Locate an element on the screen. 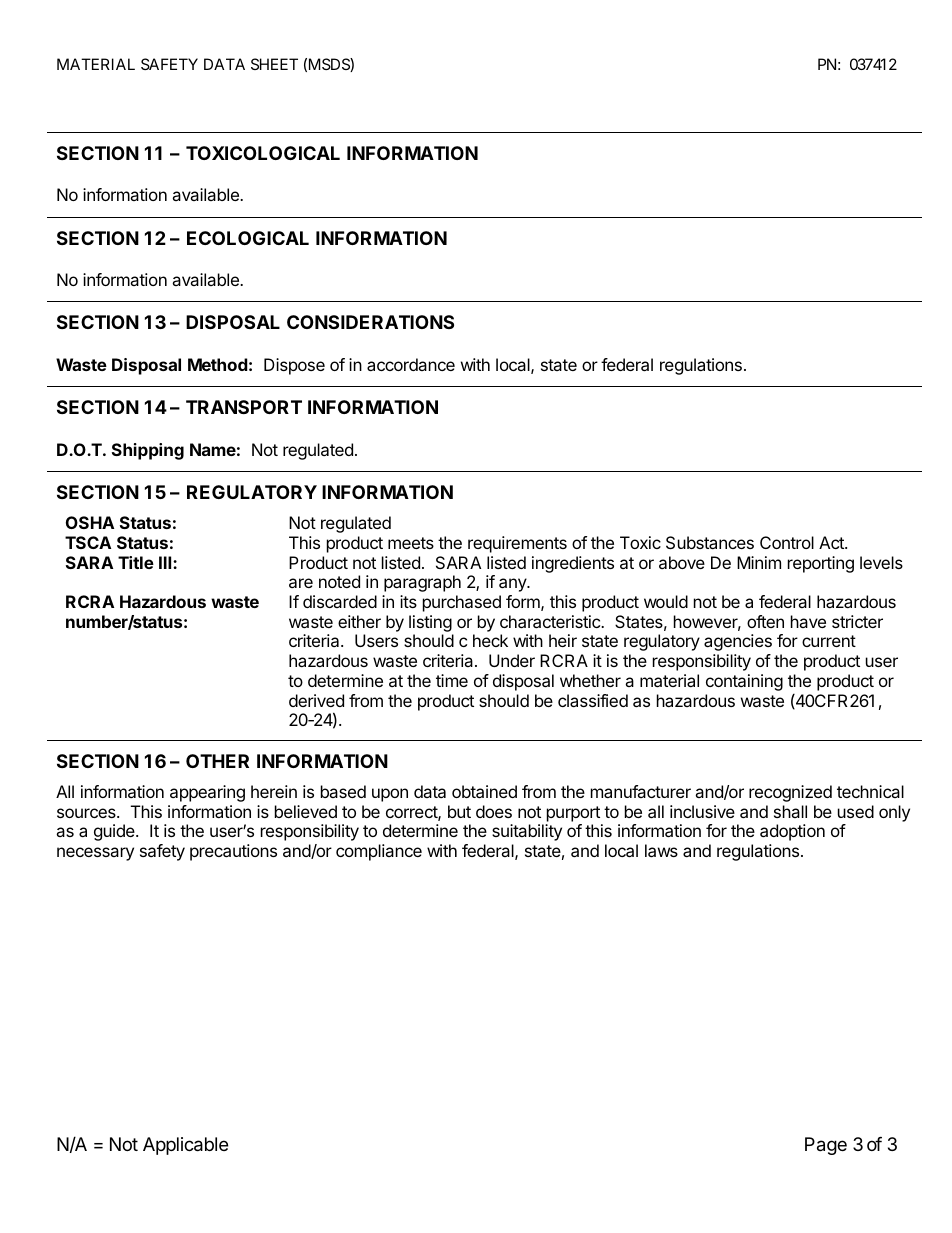 Image resolution: width=952 pixels, height=1233 pixels. Page is located at coordinates (826, 1146).
